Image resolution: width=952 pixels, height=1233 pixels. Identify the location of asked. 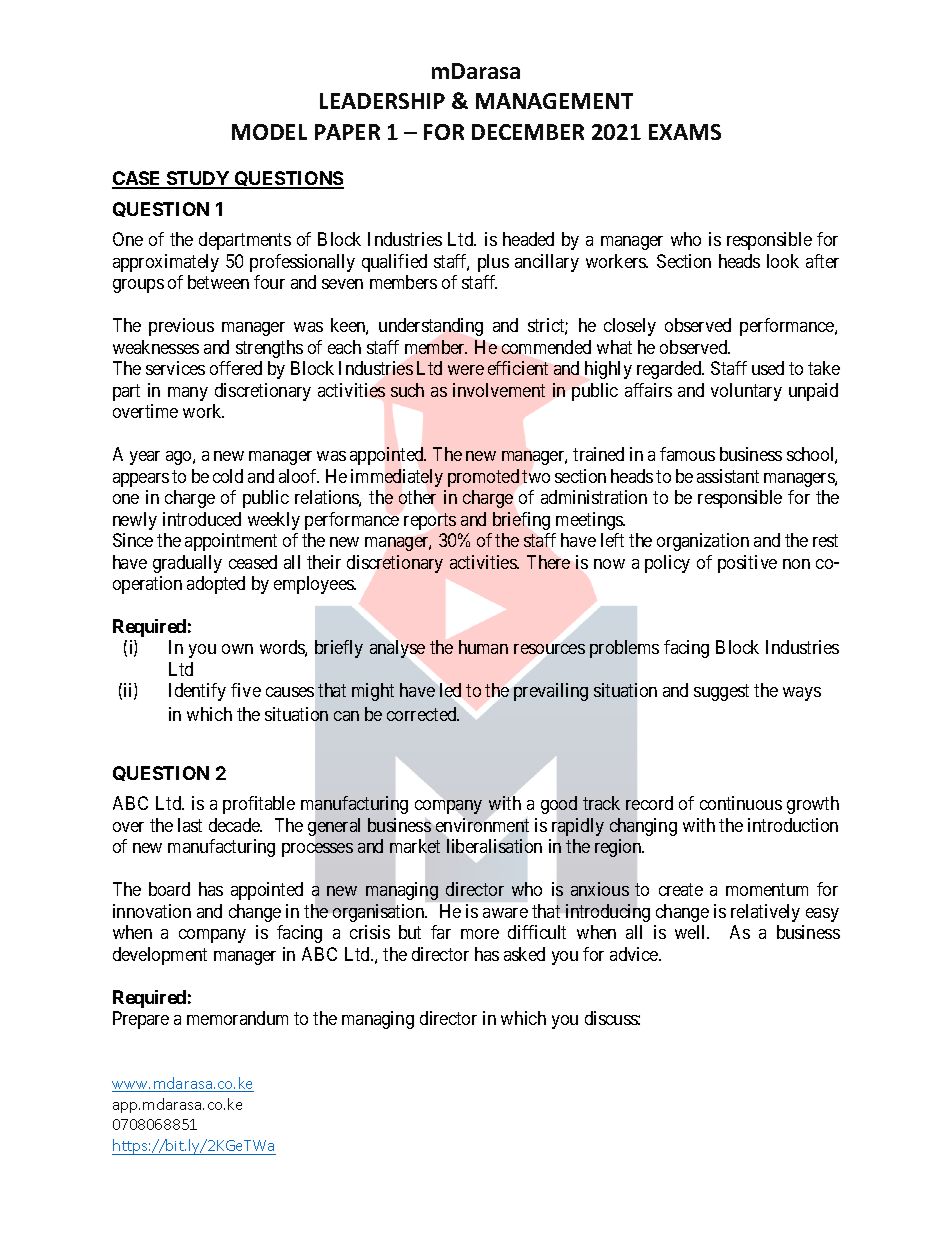
(524, 954).
